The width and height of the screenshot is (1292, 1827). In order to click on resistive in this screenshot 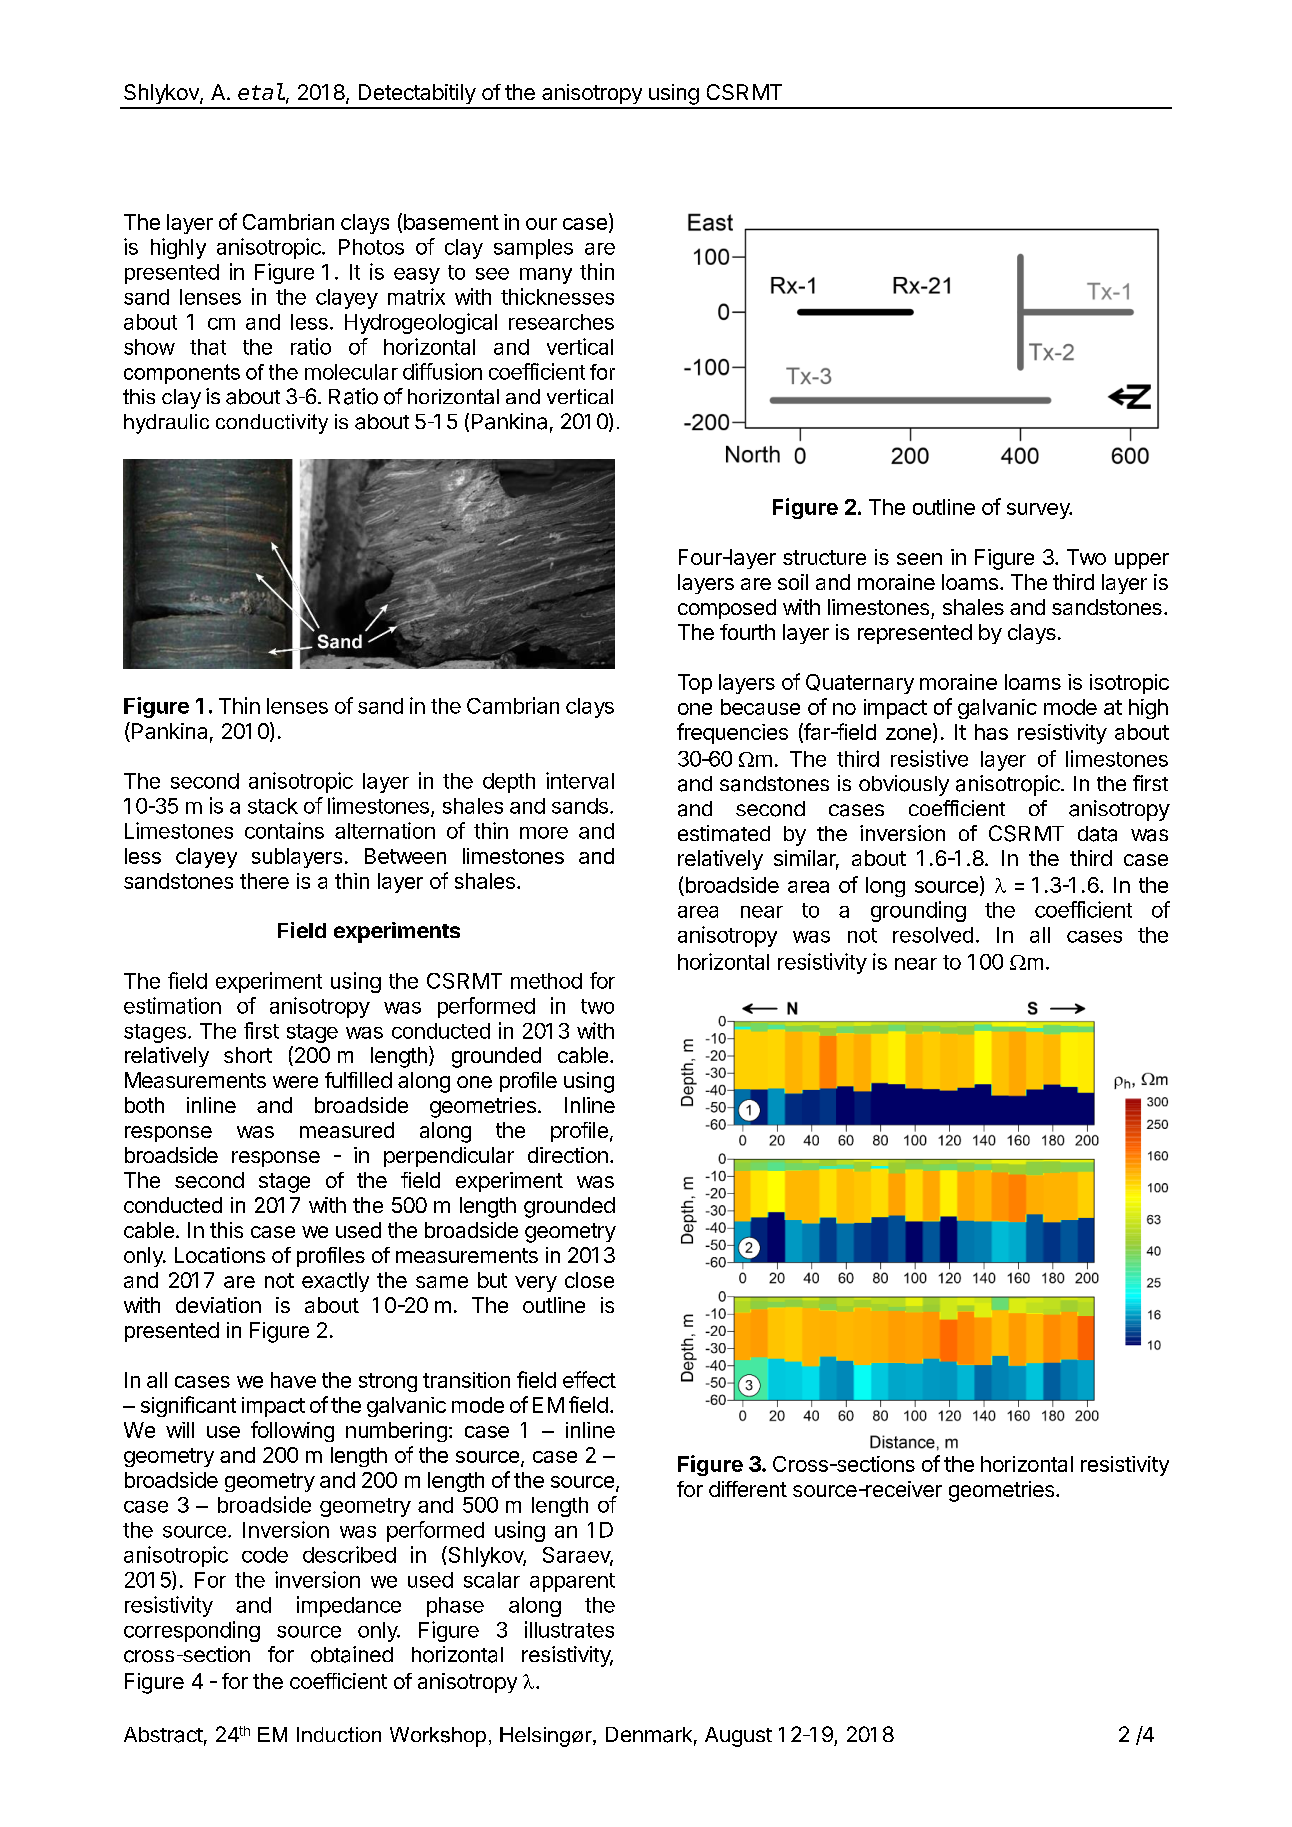, I will do `click(929, 758)`.
